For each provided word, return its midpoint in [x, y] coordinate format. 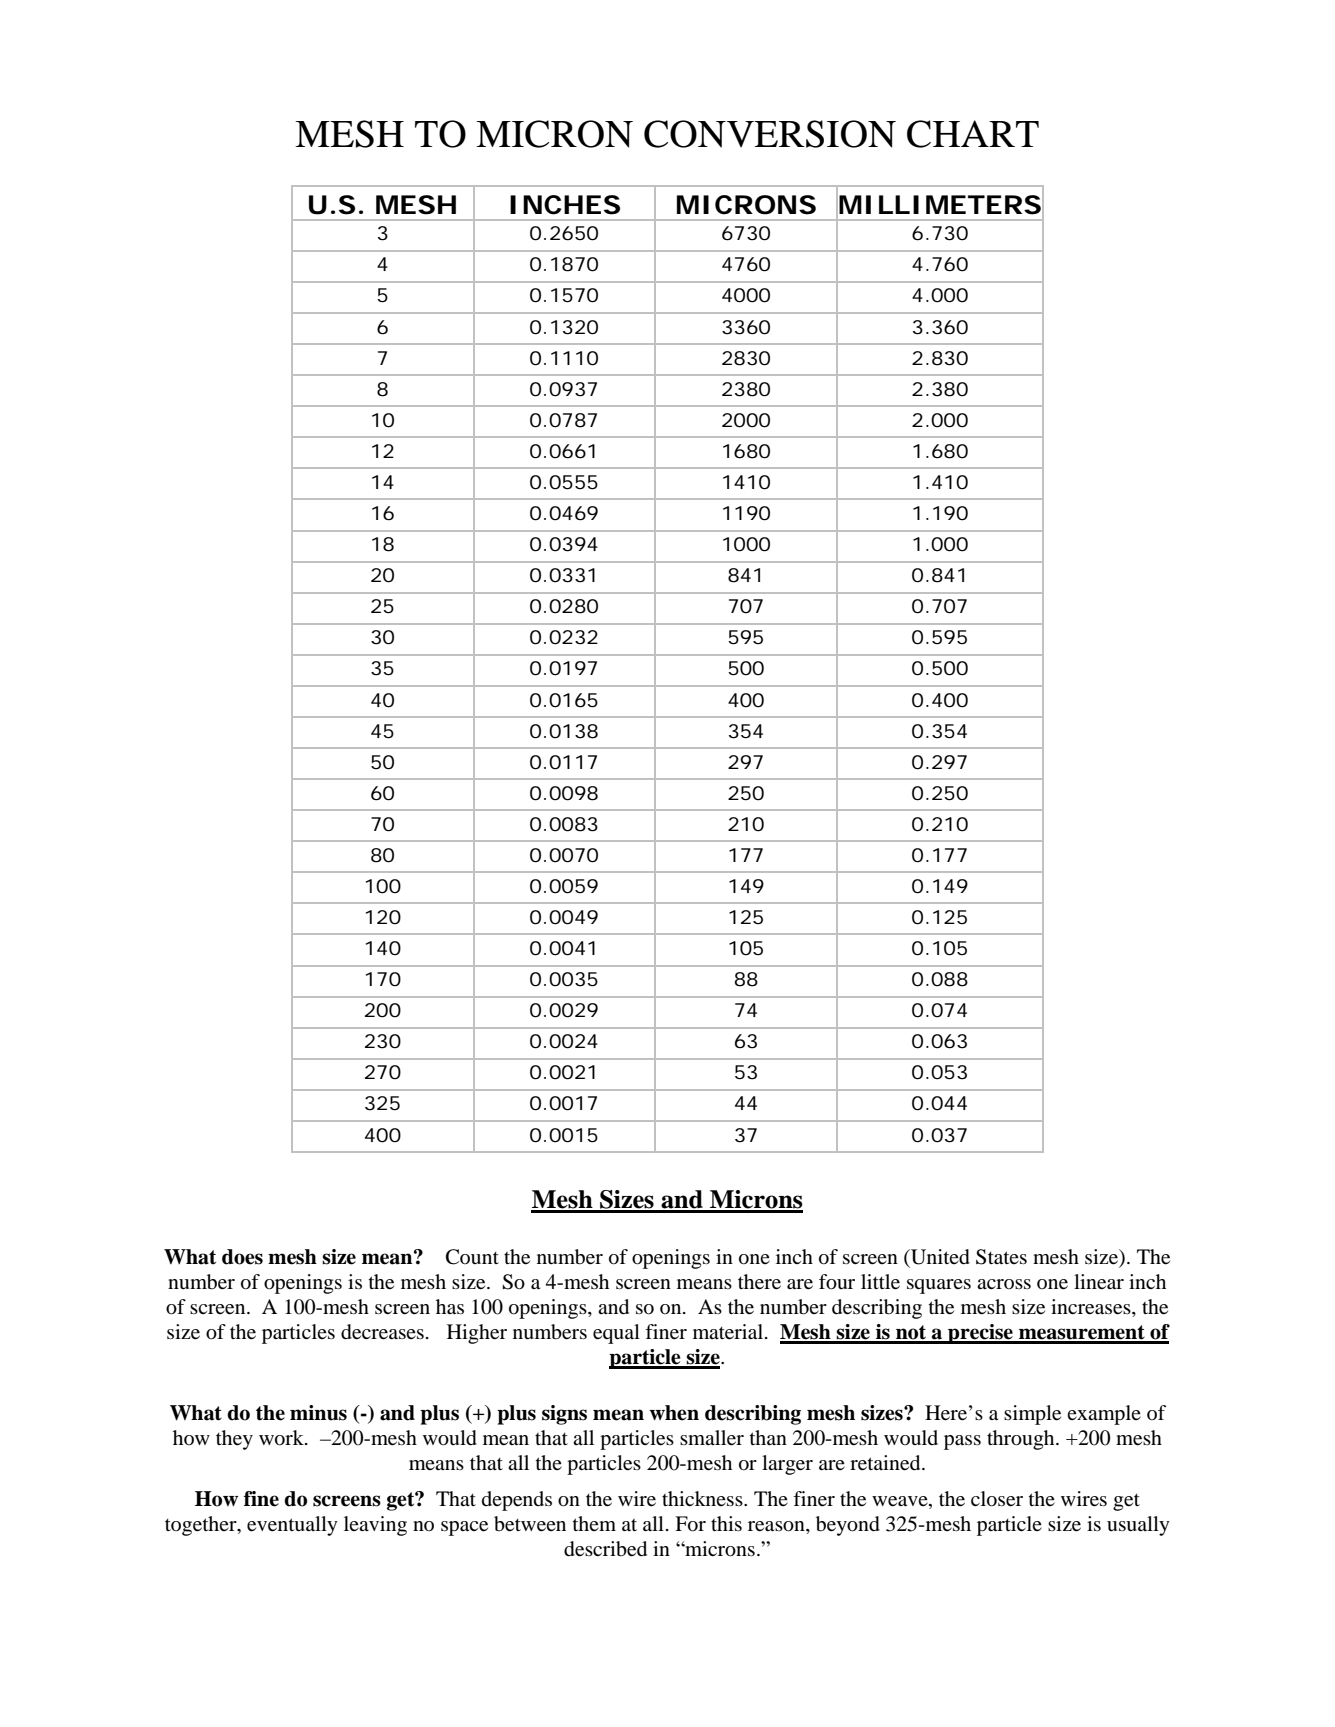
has [450, 1307]
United [939, 1257]
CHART [973, 134]
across [1004, 1284]
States [1001, 1257]
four [837, 1282]
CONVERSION [770, 134]
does [242, 1257]
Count [472, 1257]
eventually [292, 1526]
